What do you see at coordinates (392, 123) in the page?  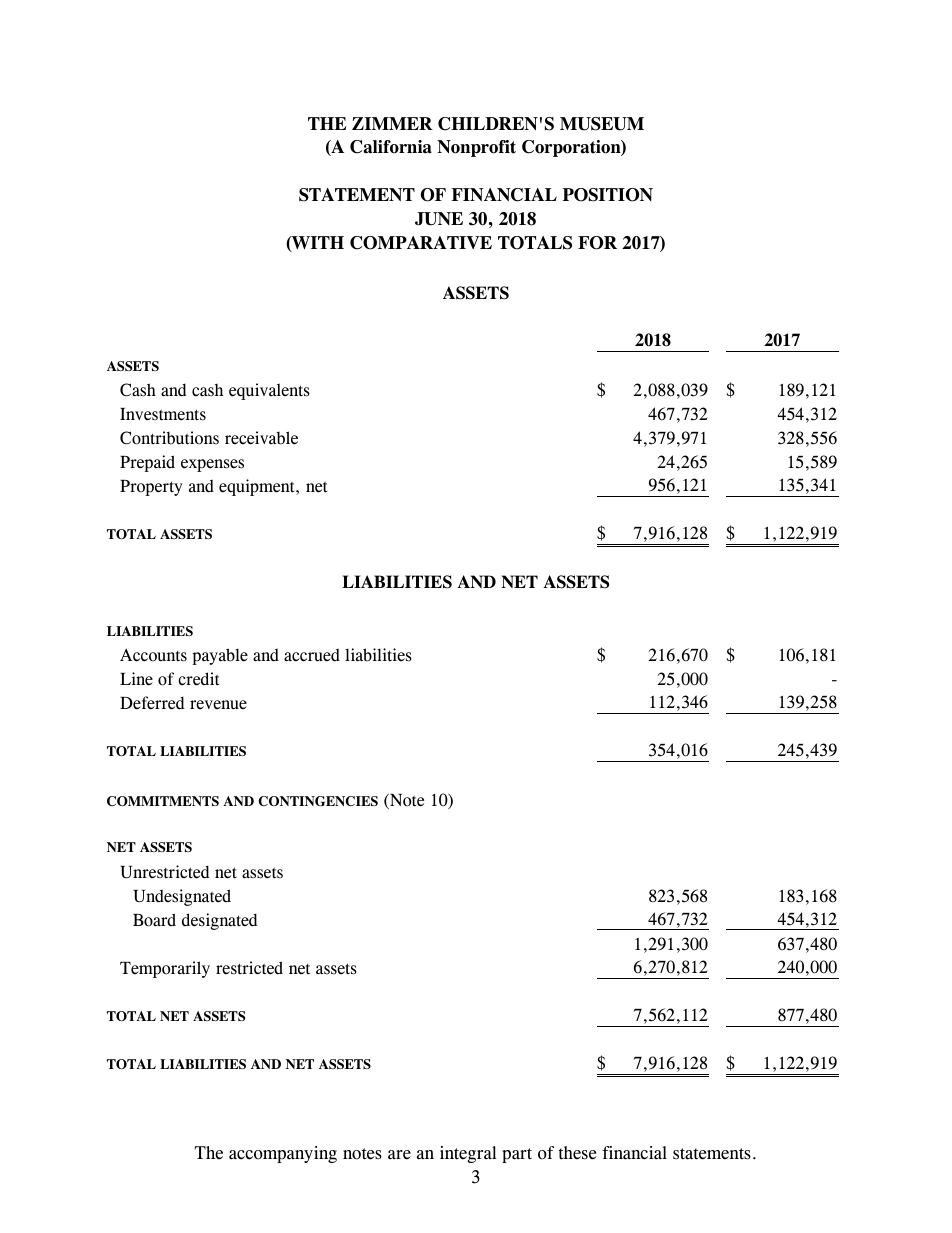 I see `ZIMMER` at bounding box center [392, 123].
